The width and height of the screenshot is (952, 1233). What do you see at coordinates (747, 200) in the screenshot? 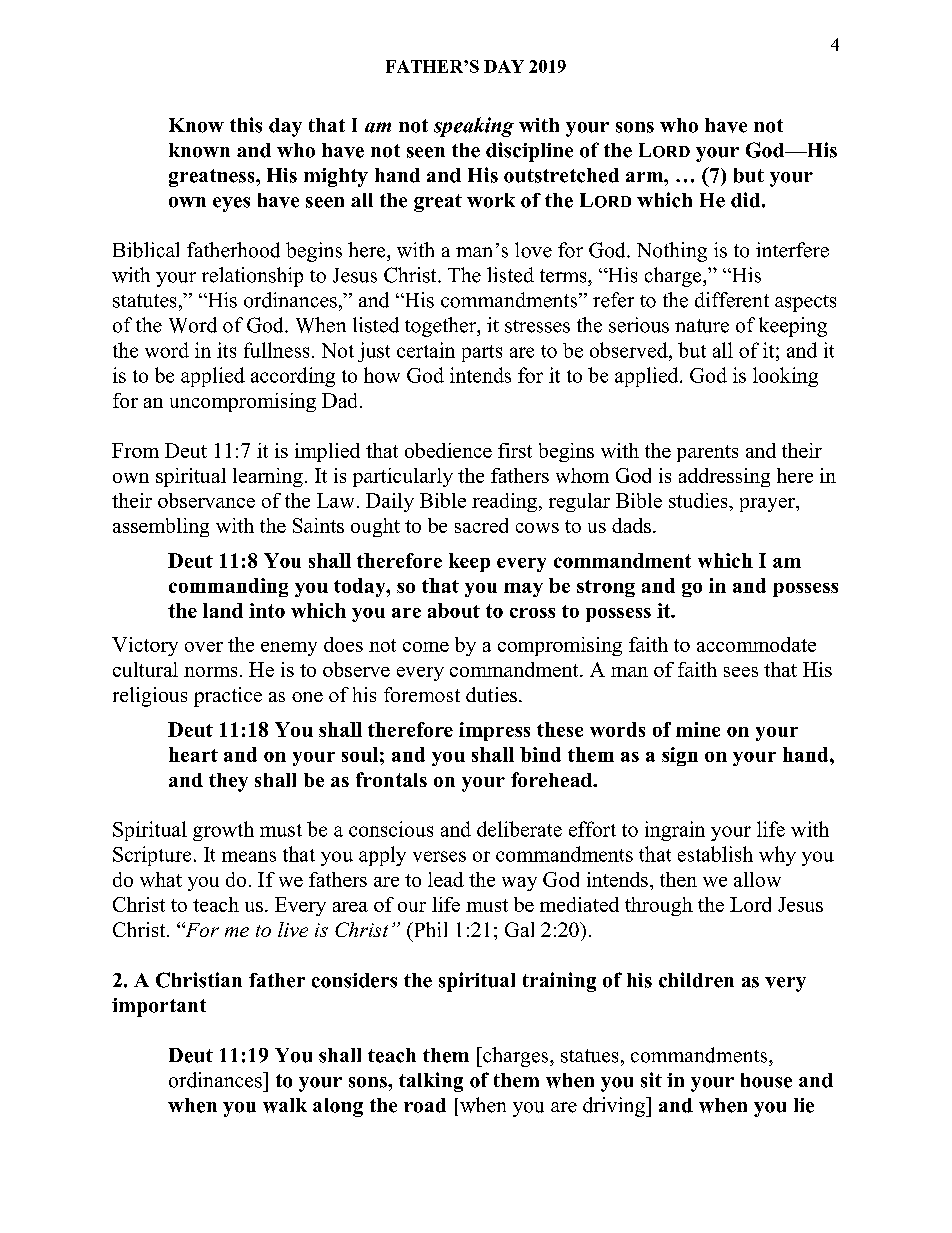
I see `did` at bounding box center [747, 200].
